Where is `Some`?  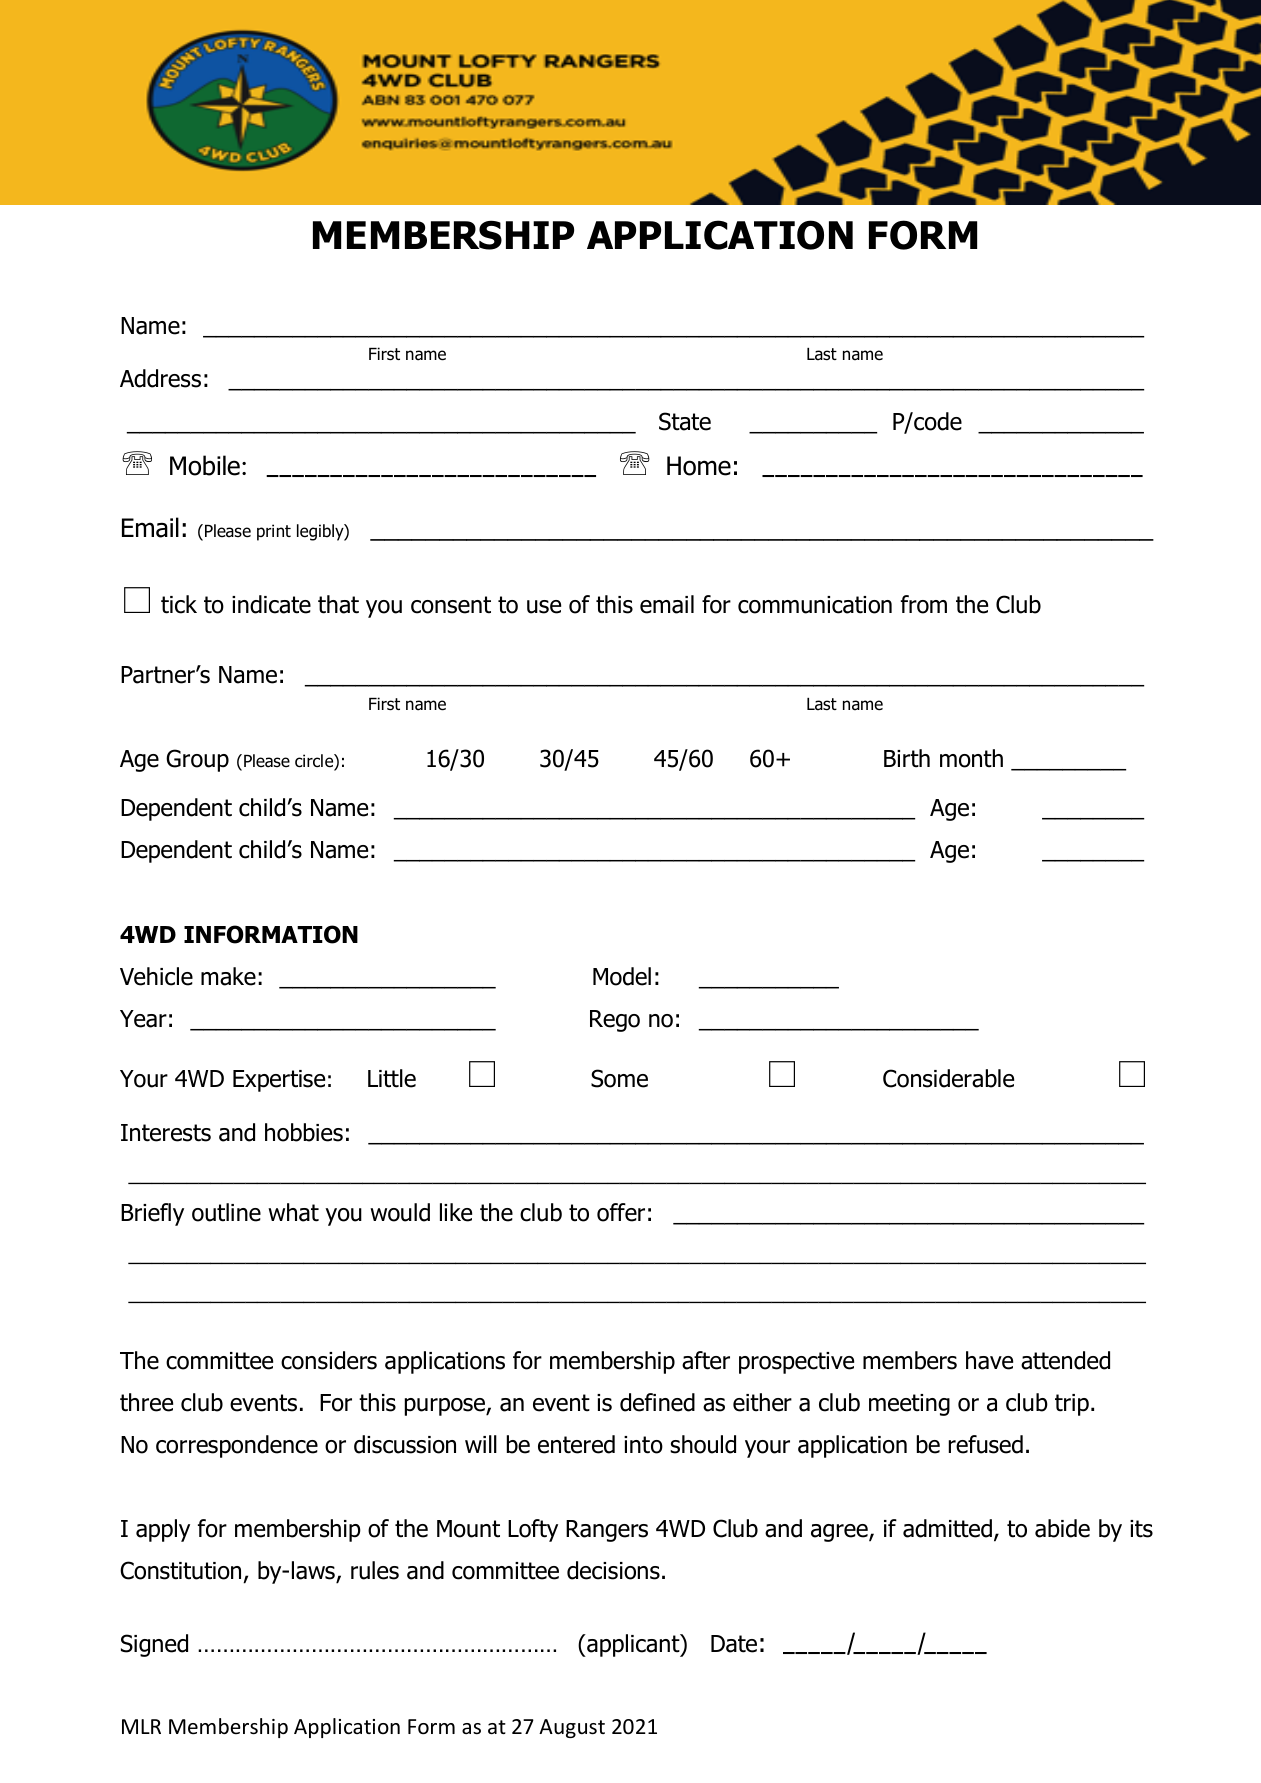
Some is located at coordinates (619, 1078).
